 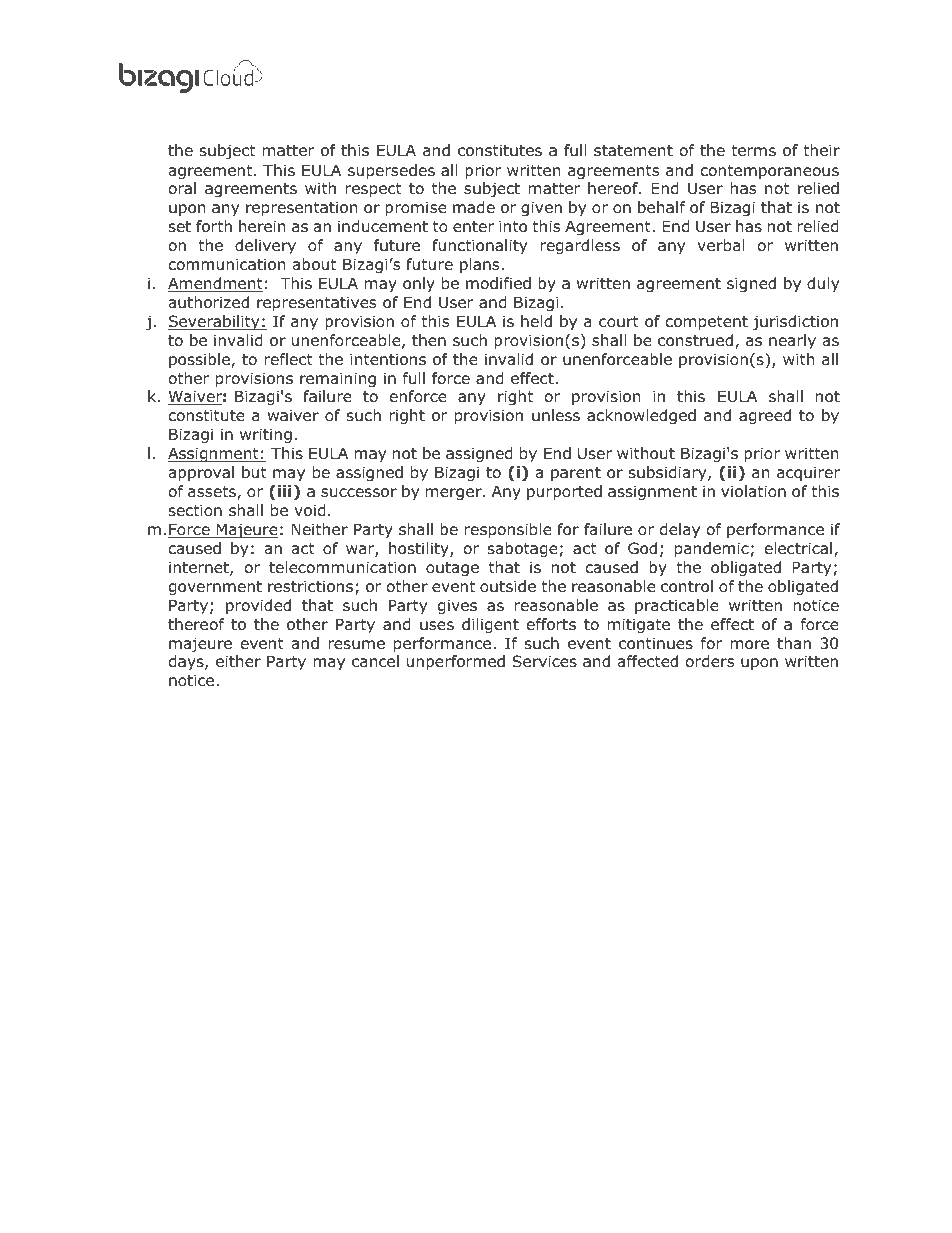 What do you see at coordinates (490, 625) in the screenshot?
I see `diligent` at bounding box center [490, 625].
